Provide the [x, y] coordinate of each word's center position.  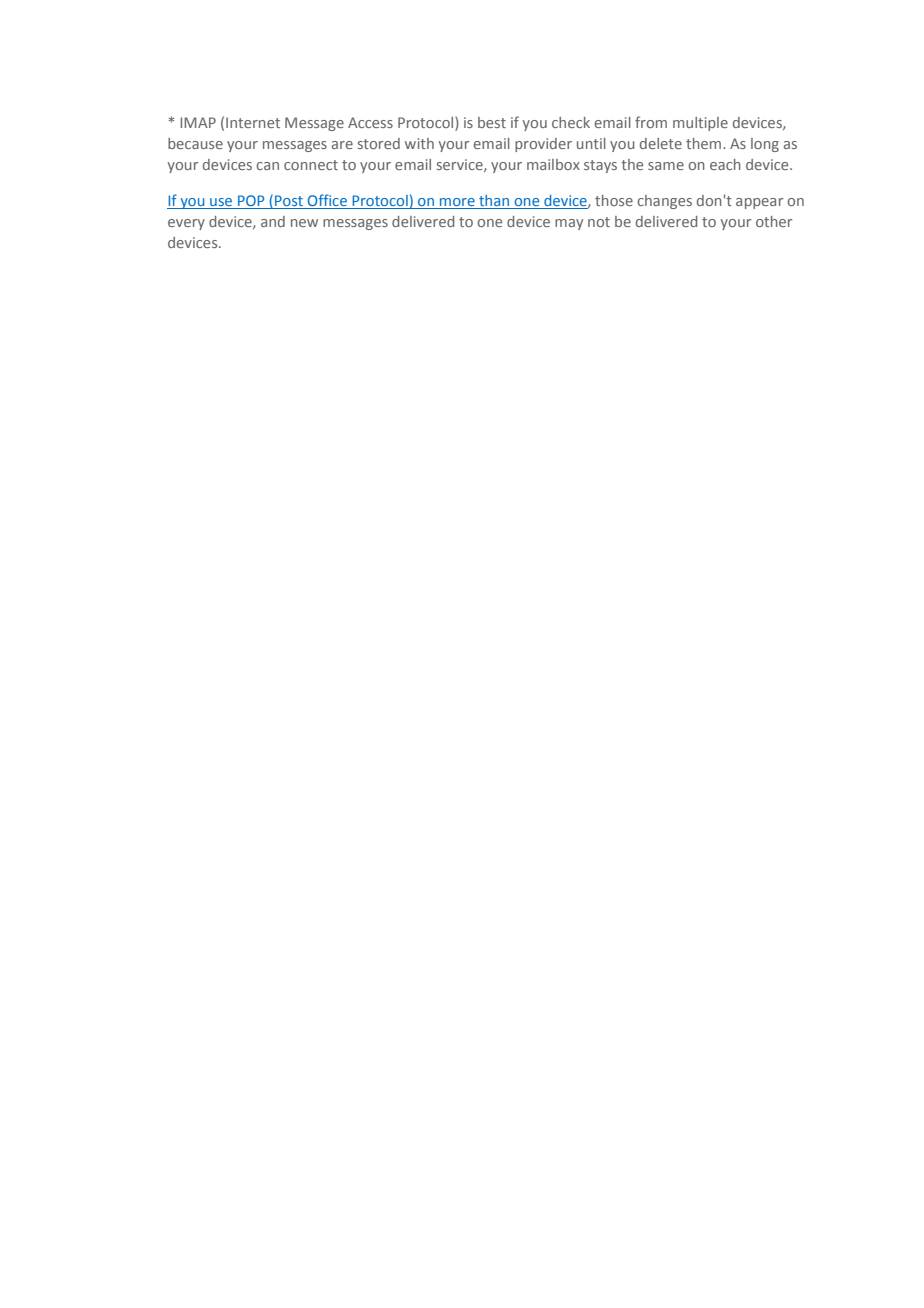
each [725, 164]
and [273, 221]
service [461, 165]
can [267, 166]
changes [664, 202]
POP [251, 202]
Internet [253, 122]
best [492, 122]
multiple [700, 124]
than [494, 202]
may [569, 224]
